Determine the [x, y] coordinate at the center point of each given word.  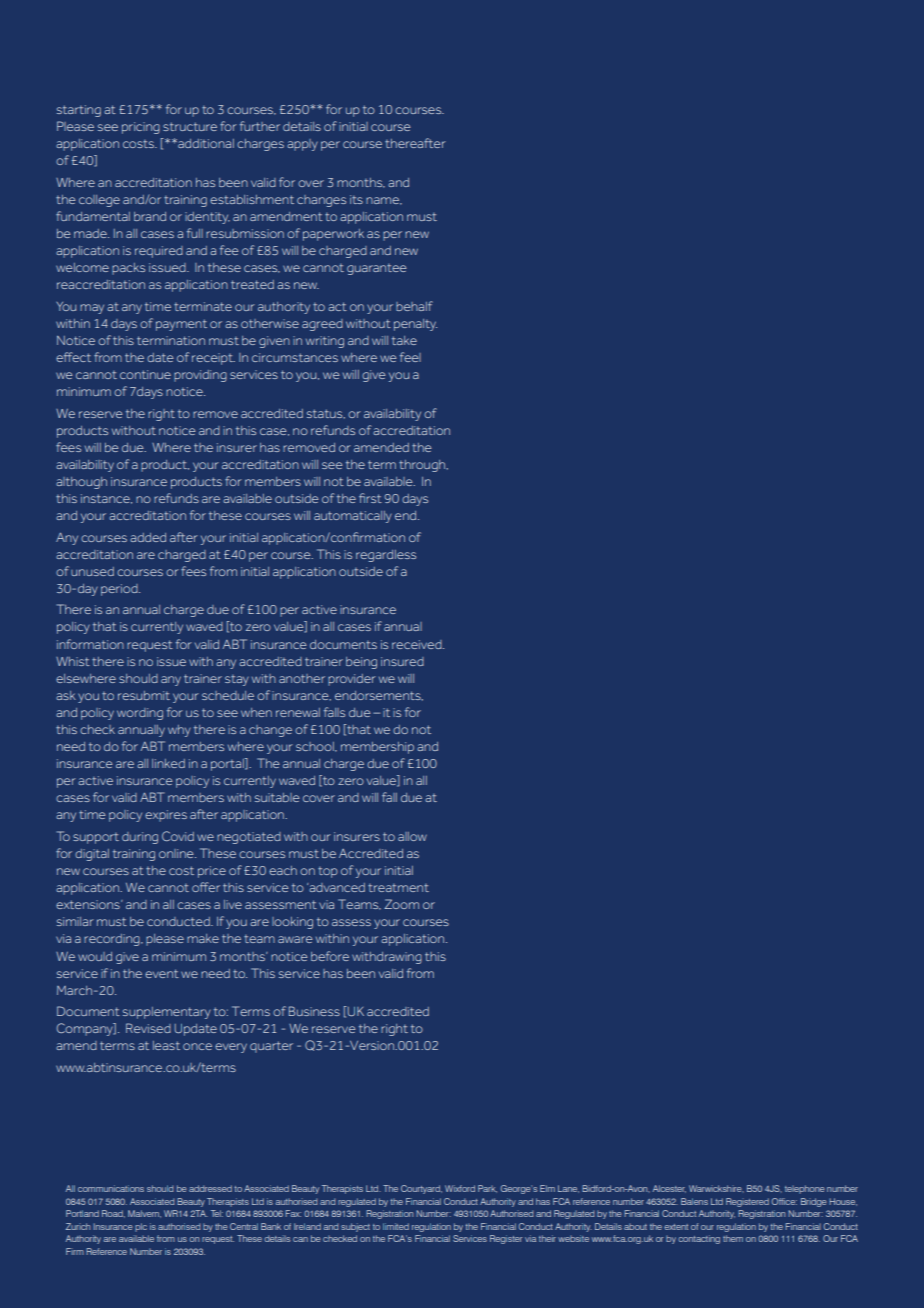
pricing [141, 128]
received [418, 644]
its [356, 199]
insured [402, 661]
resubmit [144, 695]
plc [141, 1227]
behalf [414, 306]
